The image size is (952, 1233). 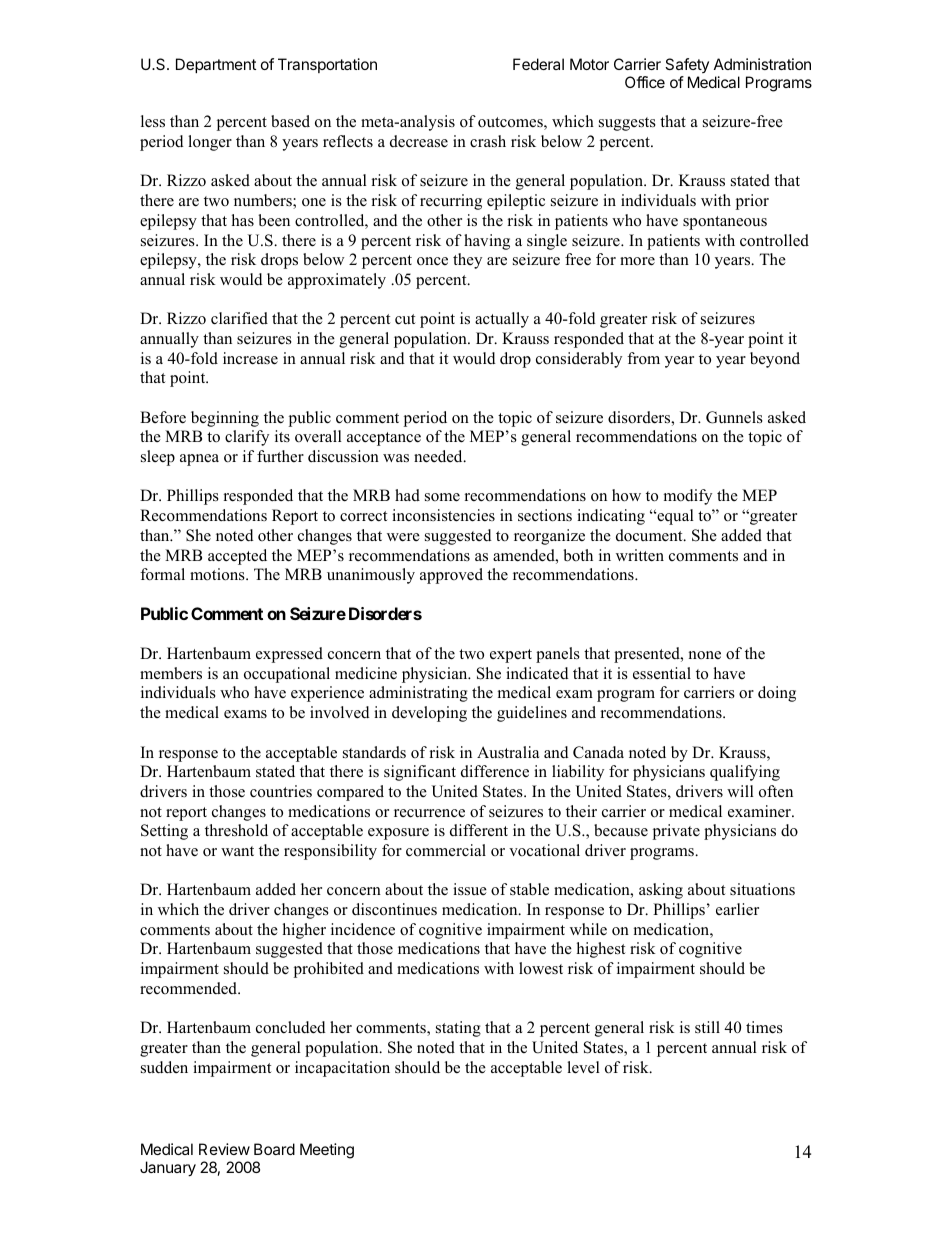 What do you see at coordinates (236, 830) in the screenshot?
I see `threshold` at bounding box center [236, 830].
